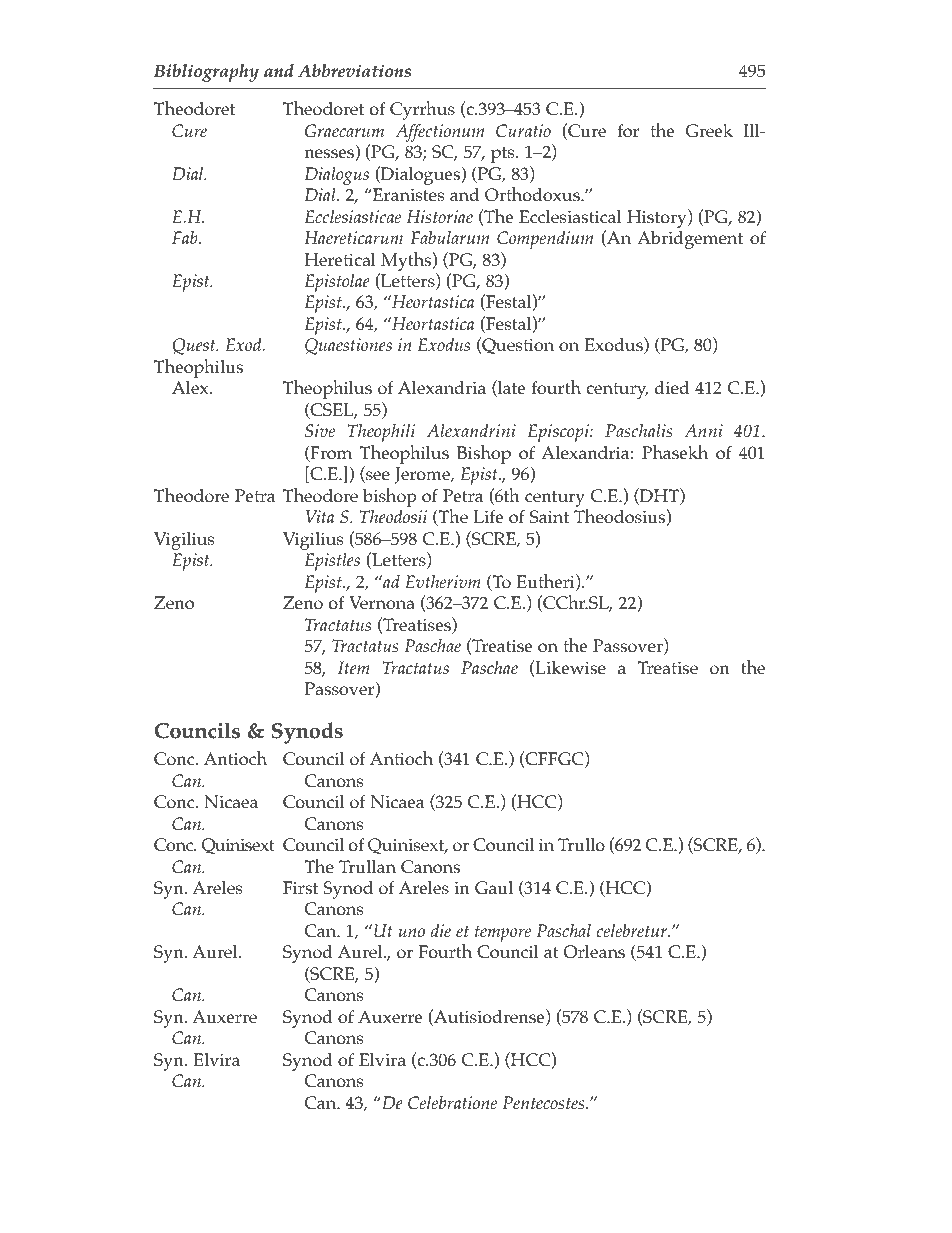  Describe the element at coordinates (594, 952) in the screenshot. I see `Orleans` at that location.
